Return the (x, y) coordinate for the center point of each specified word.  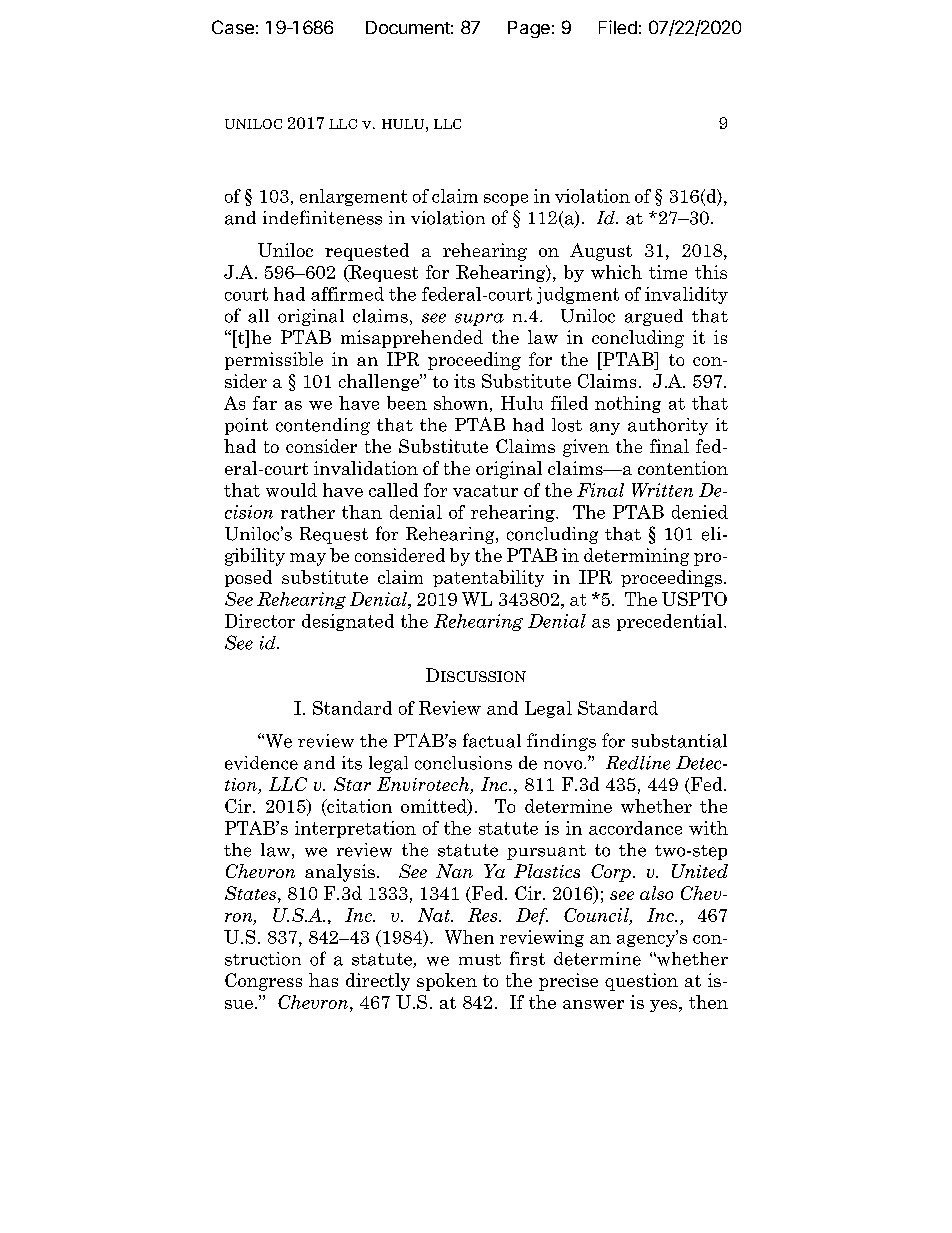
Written (662, 490)
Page (529, 29)
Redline (638, 763)
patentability (488, 578)
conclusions (463, 763)
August (601, 252)
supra (479, 319)
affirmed (347, 294)
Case (233, 27)
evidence (261, 763)
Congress (263, 982)
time (668, 272)
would (291, 490)
